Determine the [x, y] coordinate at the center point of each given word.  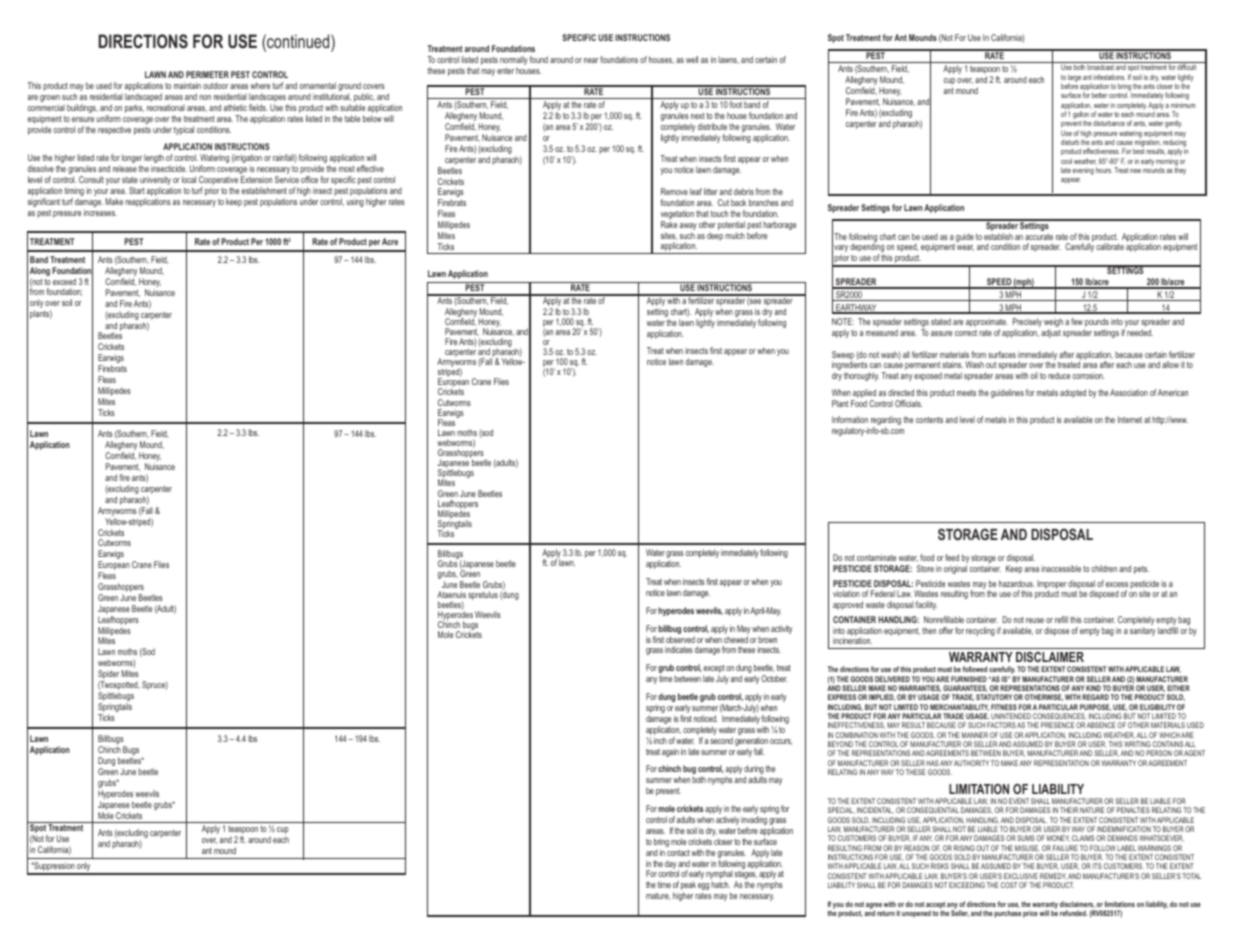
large [1074, 79]
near [591, 60]
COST [1009, 885]
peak [688, 887]
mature [658, 896]
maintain [187, 85]
